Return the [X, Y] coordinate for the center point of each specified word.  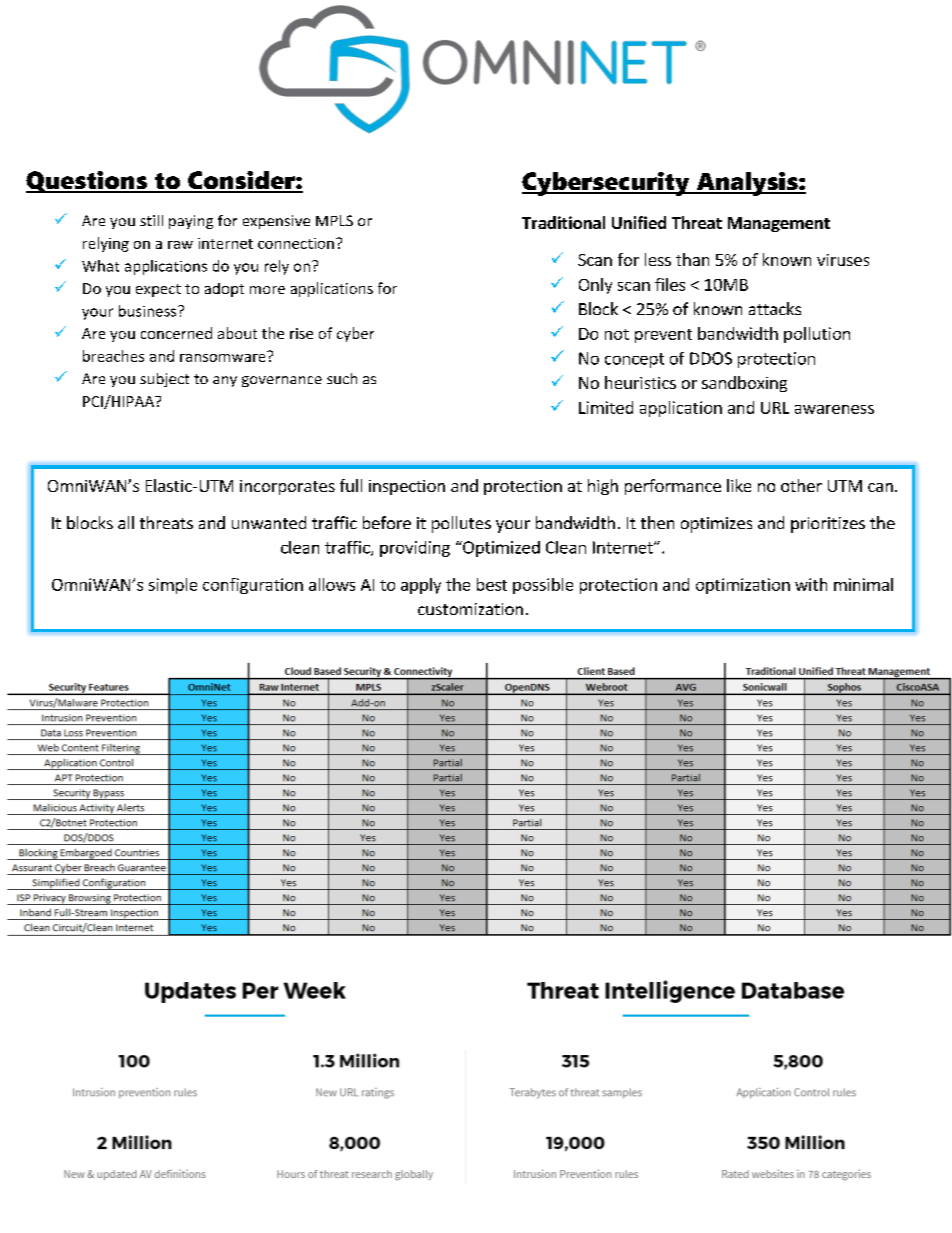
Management [779, 224]
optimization [743, 586]
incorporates [287, 487]
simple [173, 586]
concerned [176, 333]
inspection [407, 487]
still [151, 220]
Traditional [563, 222]
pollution [817, 335]
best [492, 584]
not [617, 334]
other [801, 485]
